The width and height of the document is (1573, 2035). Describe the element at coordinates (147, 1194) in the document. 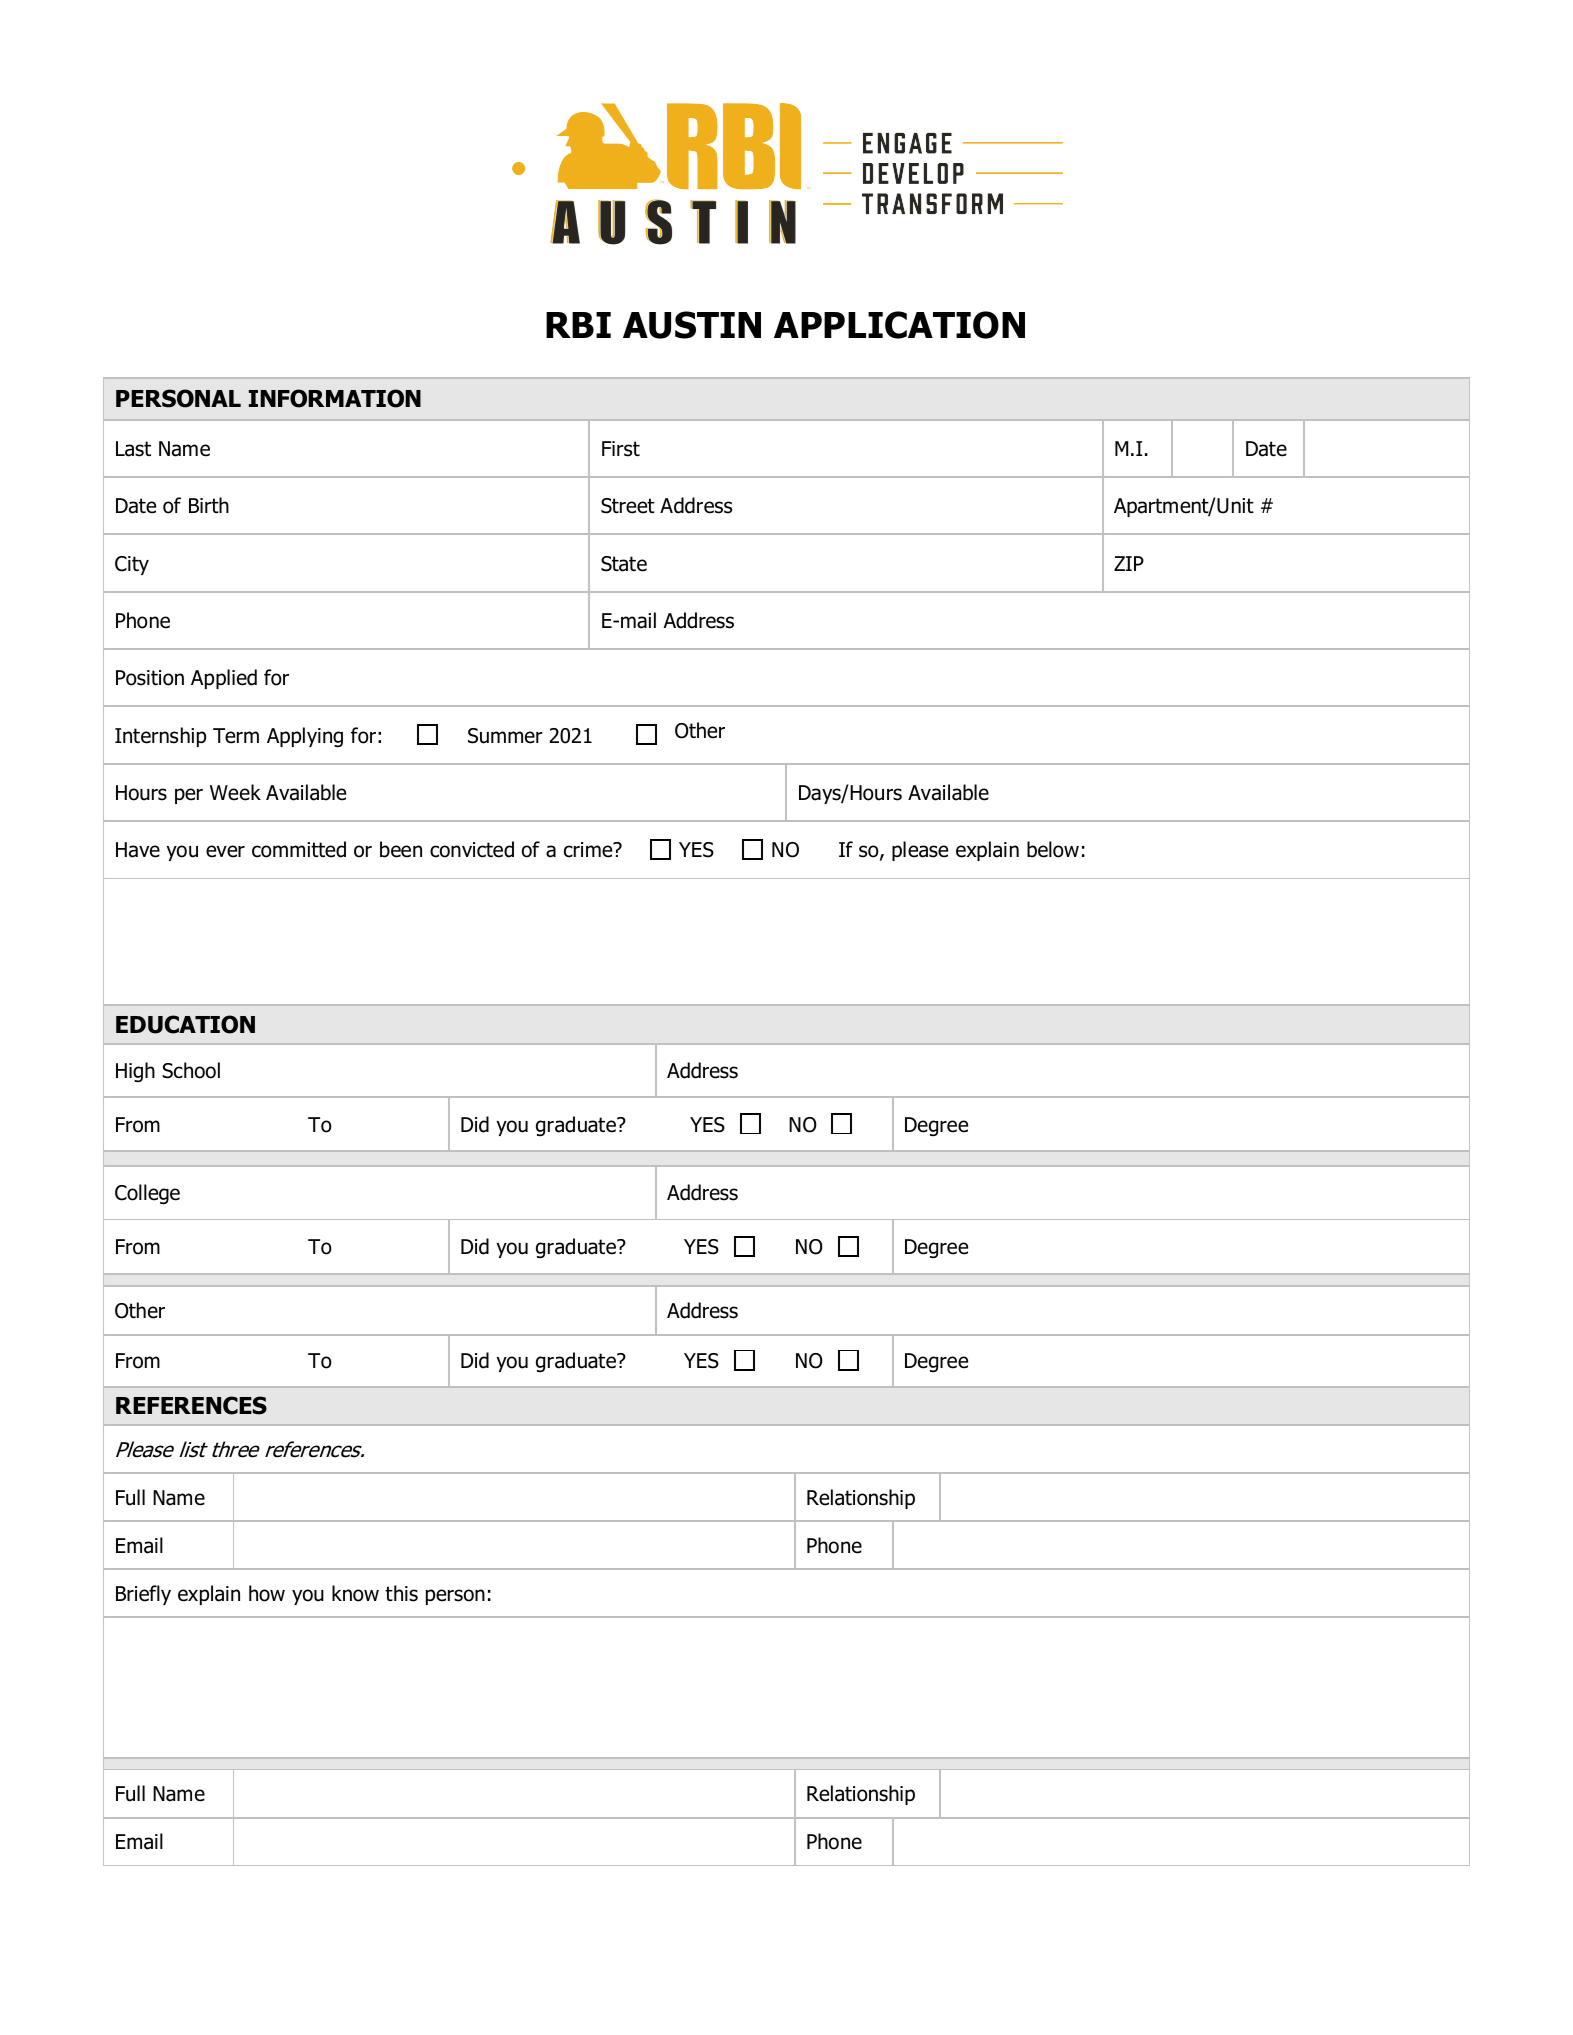

I see `College` at that location.
